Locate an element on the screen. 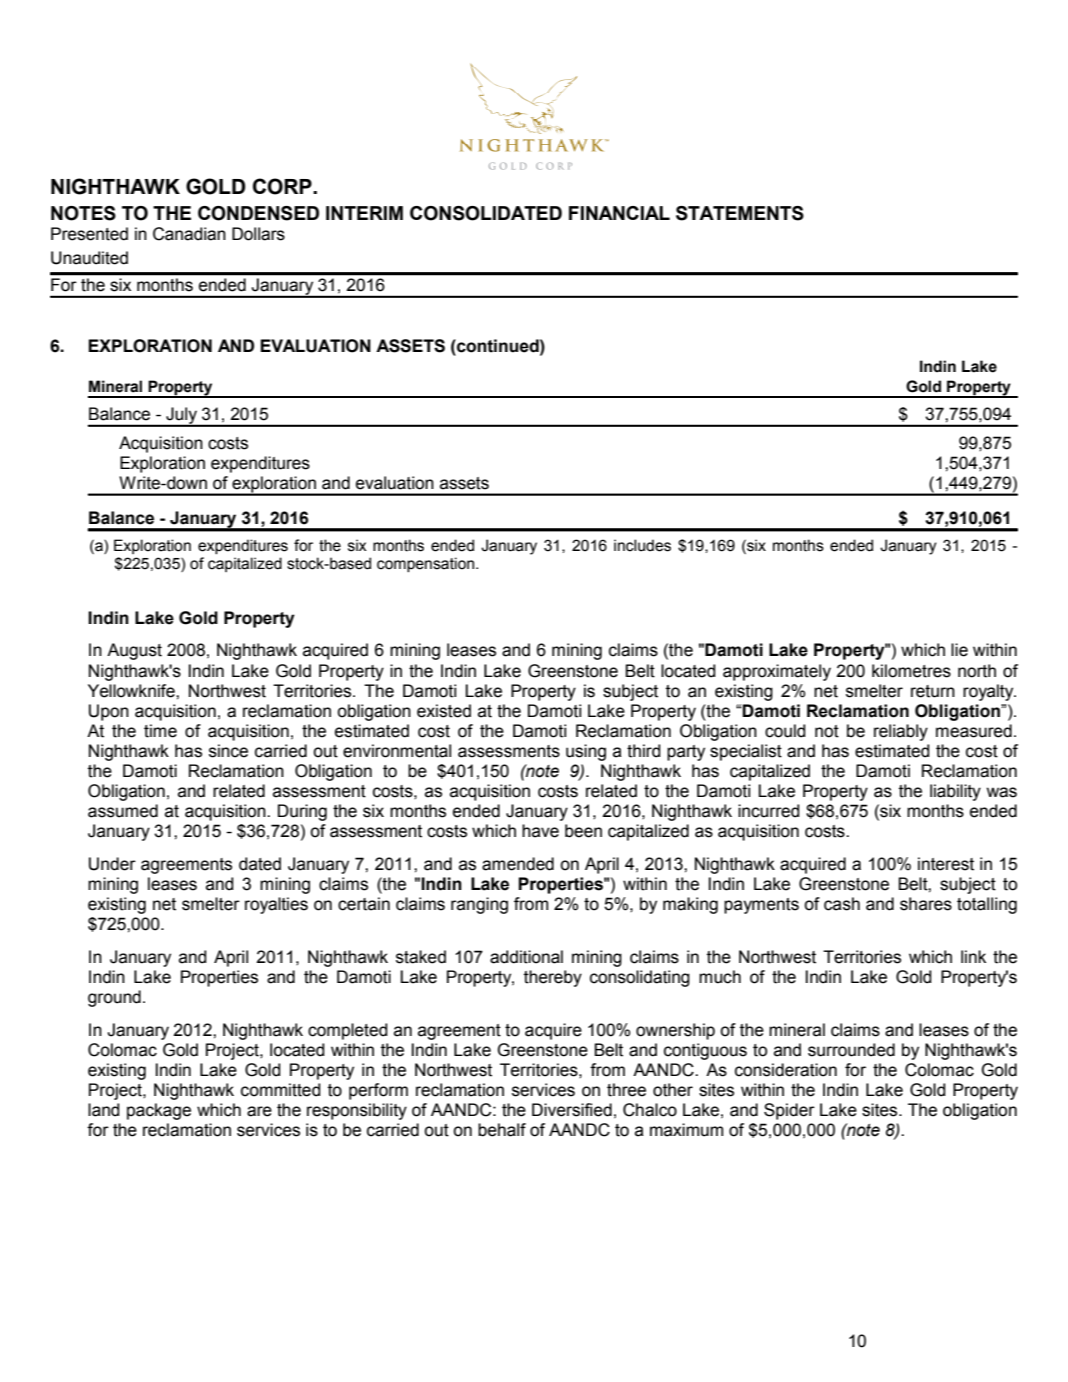 The image size is (1068, 1382). Canadian is located at coordinates (189, 234).
